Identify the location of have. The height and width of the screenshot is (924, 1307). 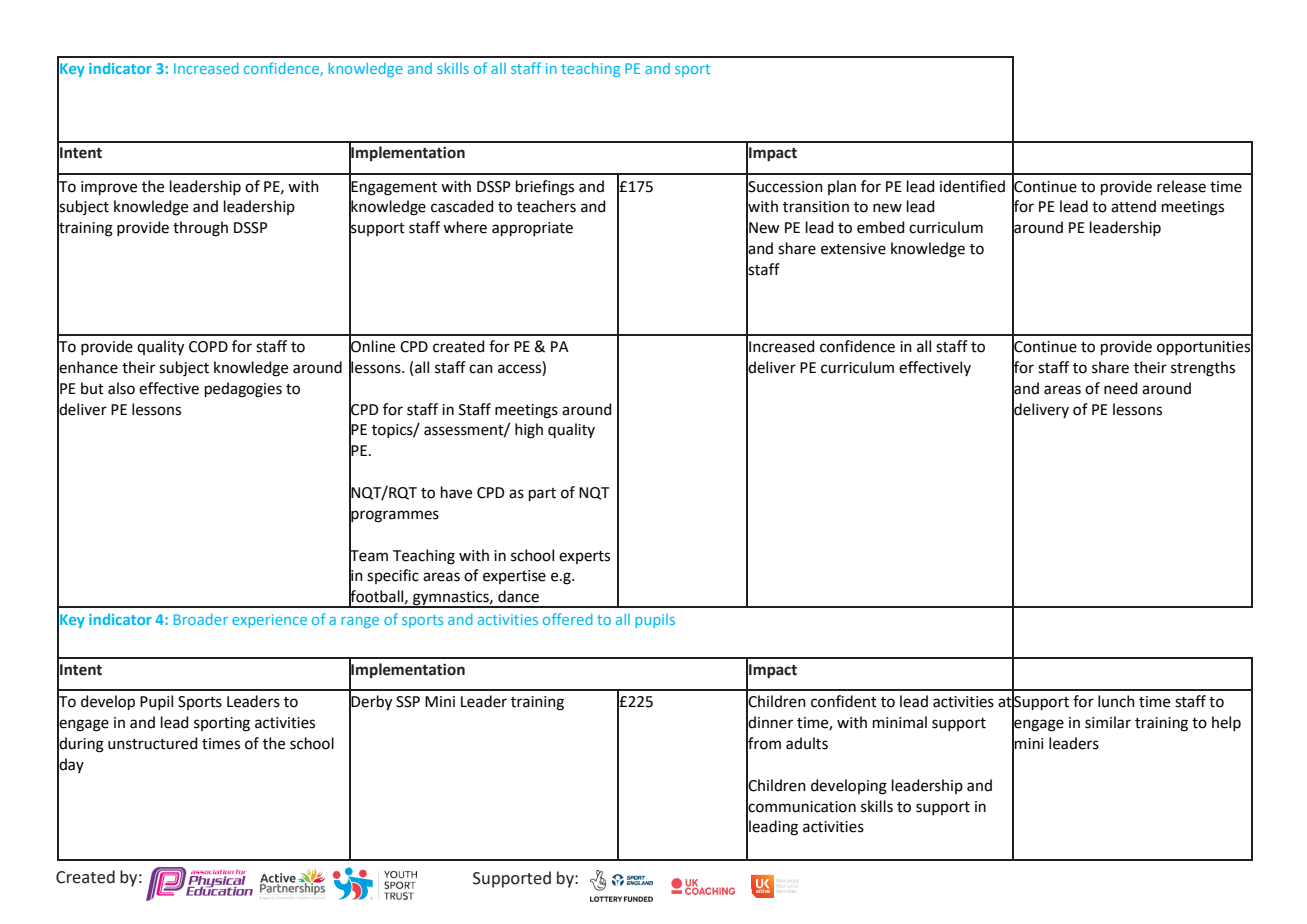
(456, 492).
